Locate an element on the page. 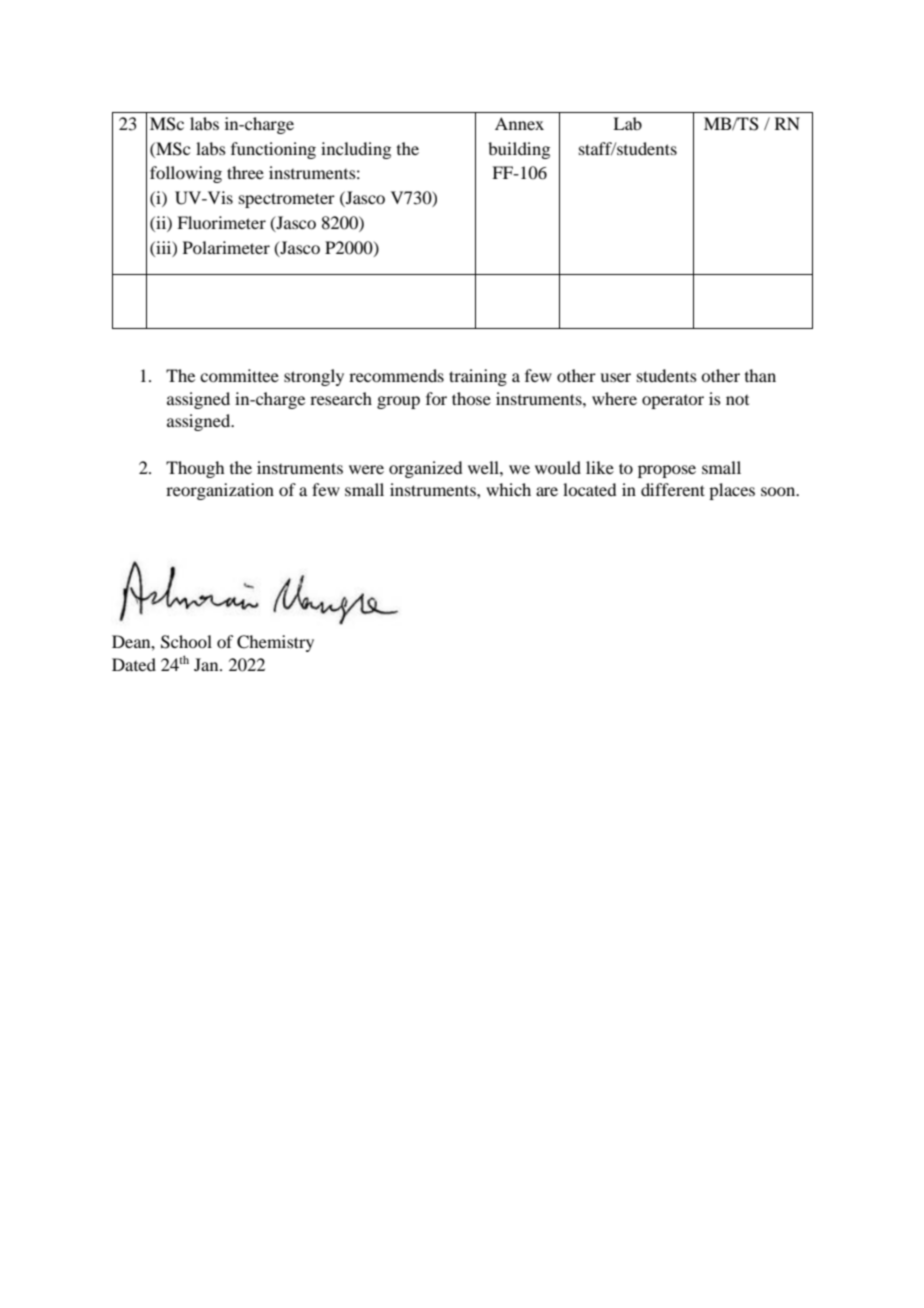 This page has width=924, height=1308. School is located at coordinates (186, 642).
